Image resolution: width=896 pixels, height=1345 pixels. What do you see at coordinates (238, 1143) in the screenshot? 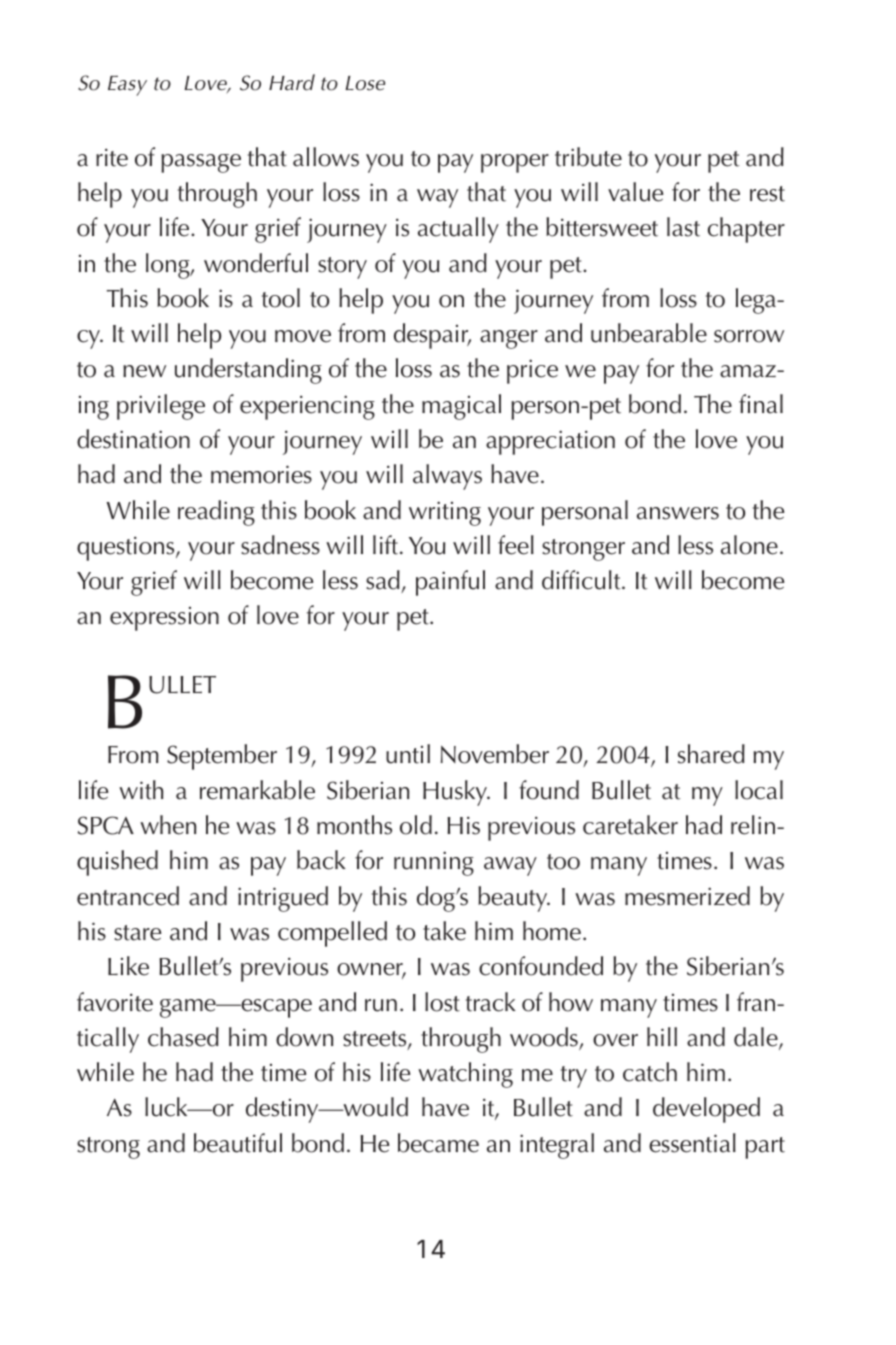
I see `beautiful` at bounding box center [238, 1143].
